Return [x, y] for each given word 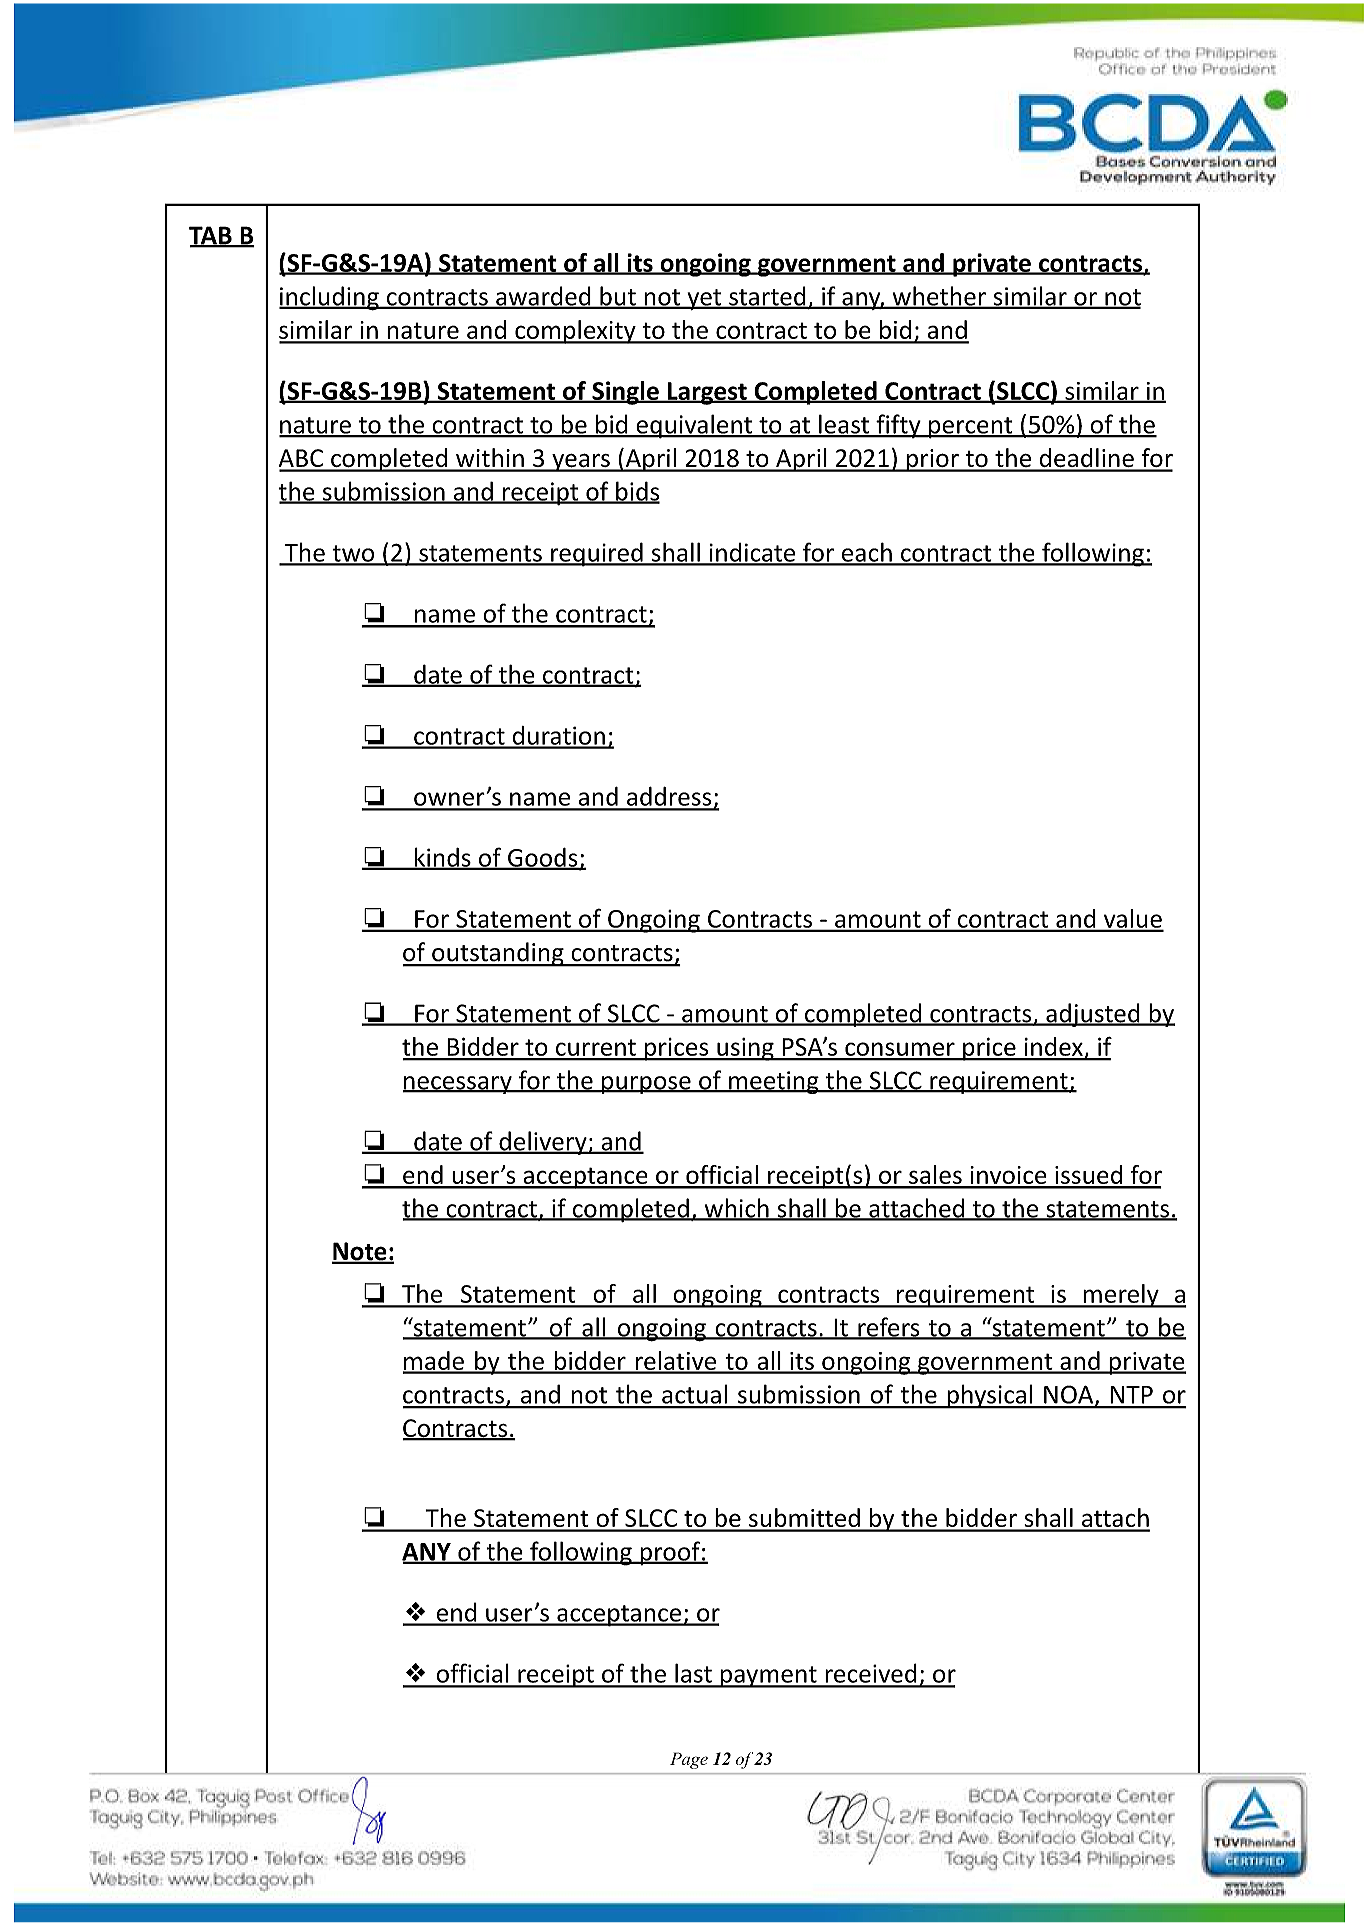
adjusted [1093, 1015]
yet [704, 299]
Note [360, 1252]
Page [689, 1760]
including [330, 298]
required [597, 554]
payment [768, 1677]
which [736, 1209]
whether [939, 297]
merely [1121, 1296]
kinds [443, 858]
